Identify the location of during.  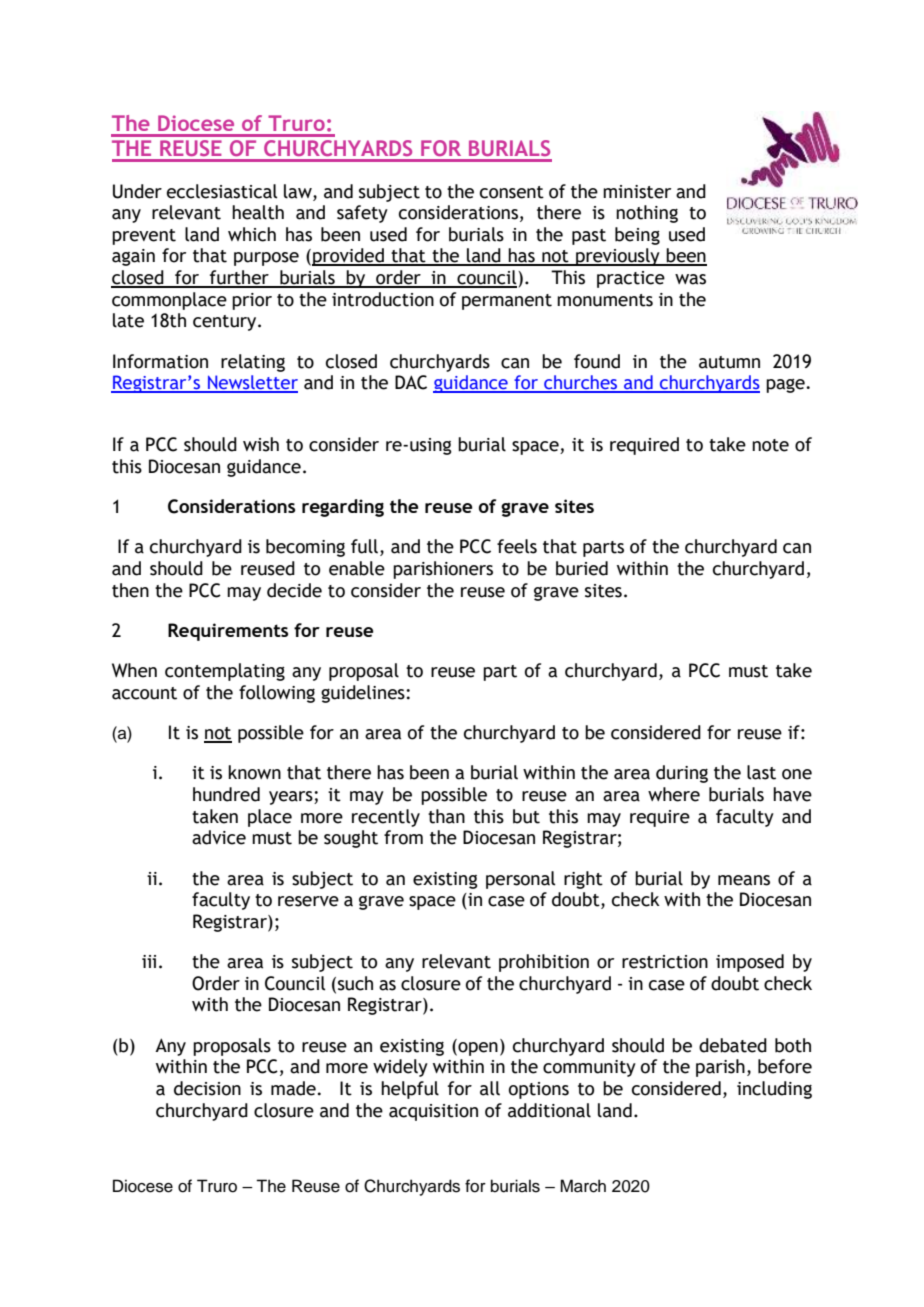
(682, 774).
